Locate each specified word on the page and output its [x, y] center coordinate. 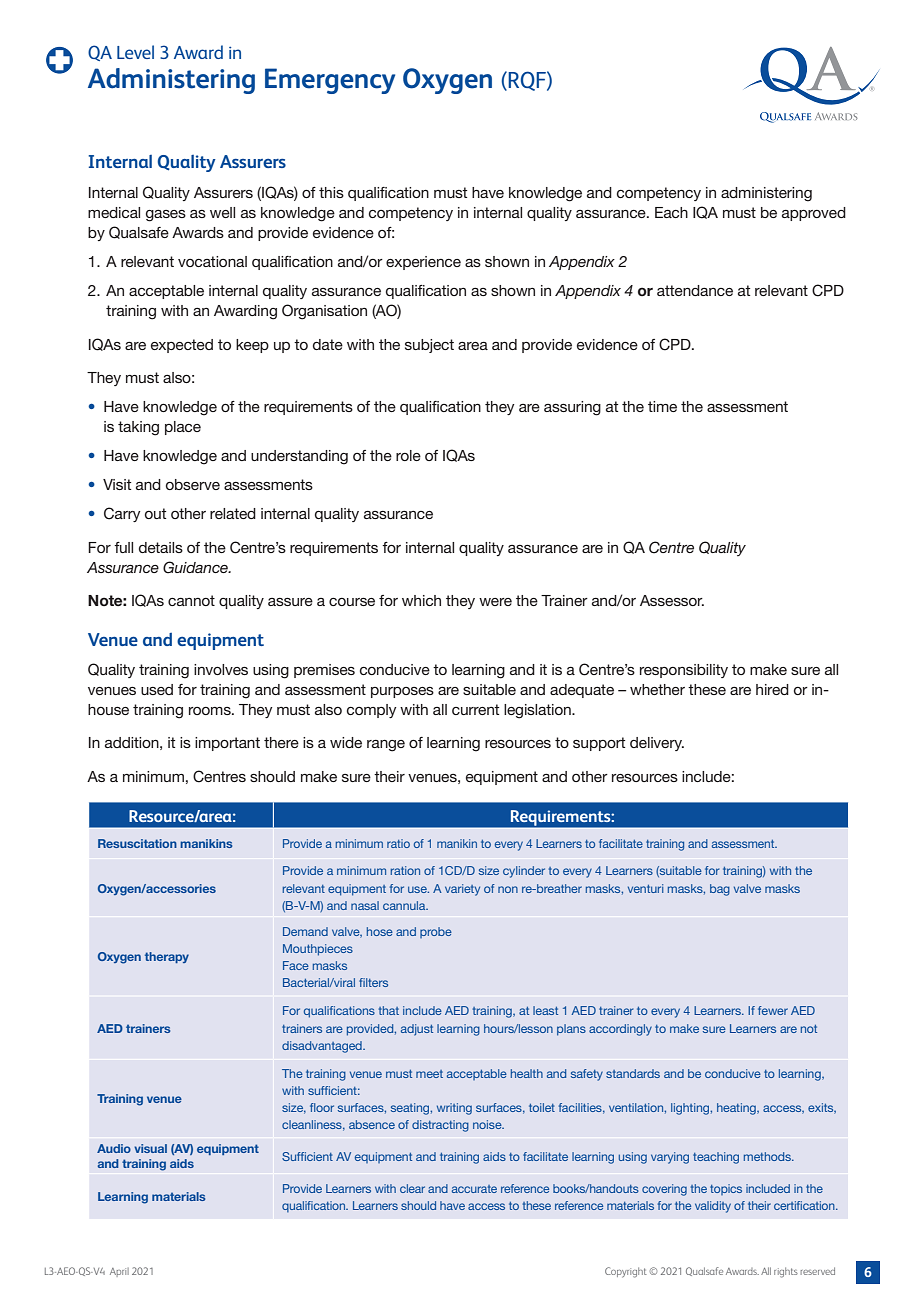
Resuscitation [137, 843]
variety [462, 890]
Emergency [330, 81]
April [119, 1272]
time [662, 406]
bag [720, 890]
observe [193, 484]
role [408, 455]
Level [135, 52]
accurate [474, 1189]
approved [814, 214]
